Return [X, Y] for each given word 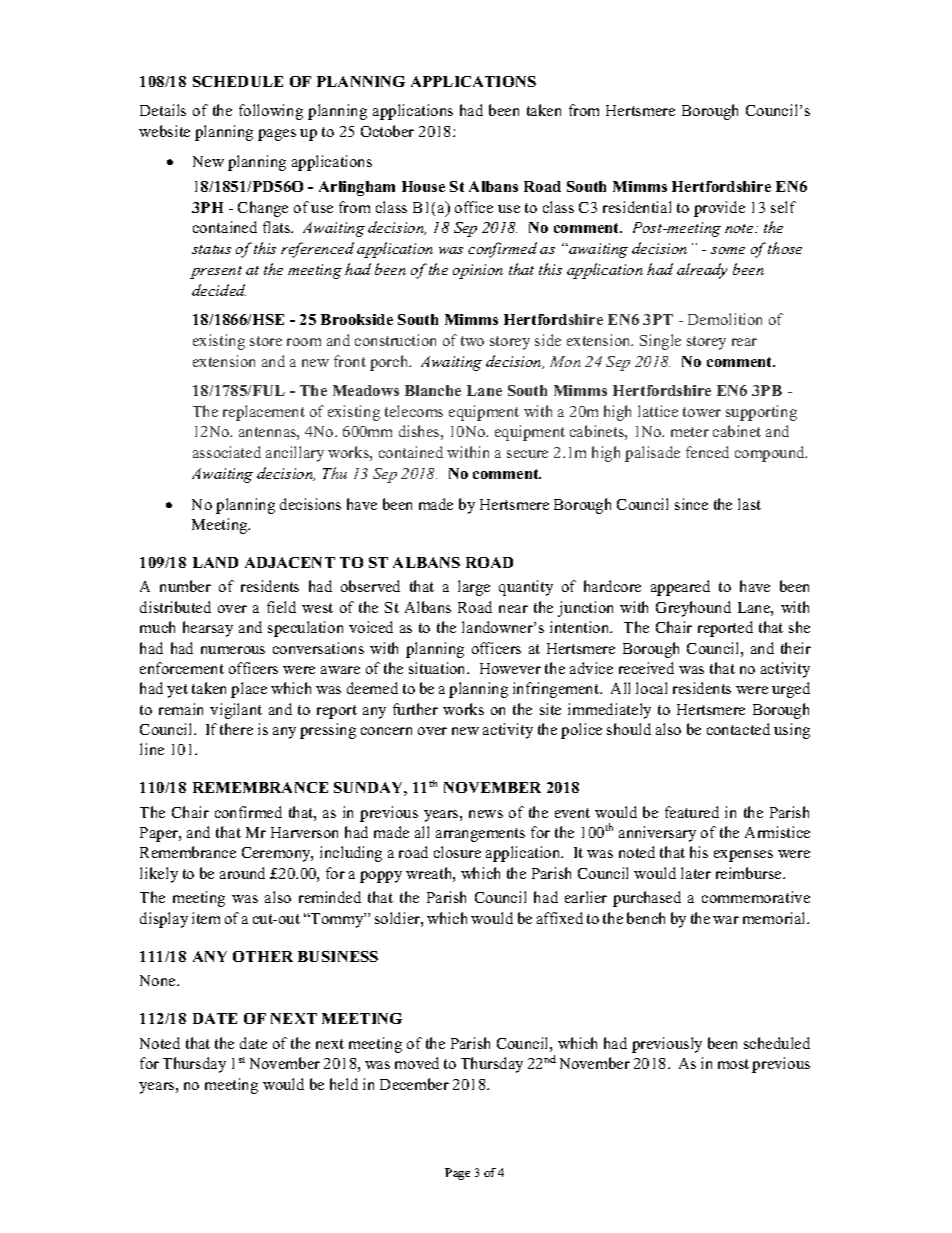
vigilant [236, 711]
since [691, 504]
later [696, 873]
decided [219, 290]
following [271, 112]
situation [439, 668]
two [472, 341]
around [242, 873]
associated [227, 452]
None [159, 980]
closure [457, 852]
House [423, 186]
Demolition [725, 319]
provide [719, 209]
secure [527, 454]
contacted [738, 729]
